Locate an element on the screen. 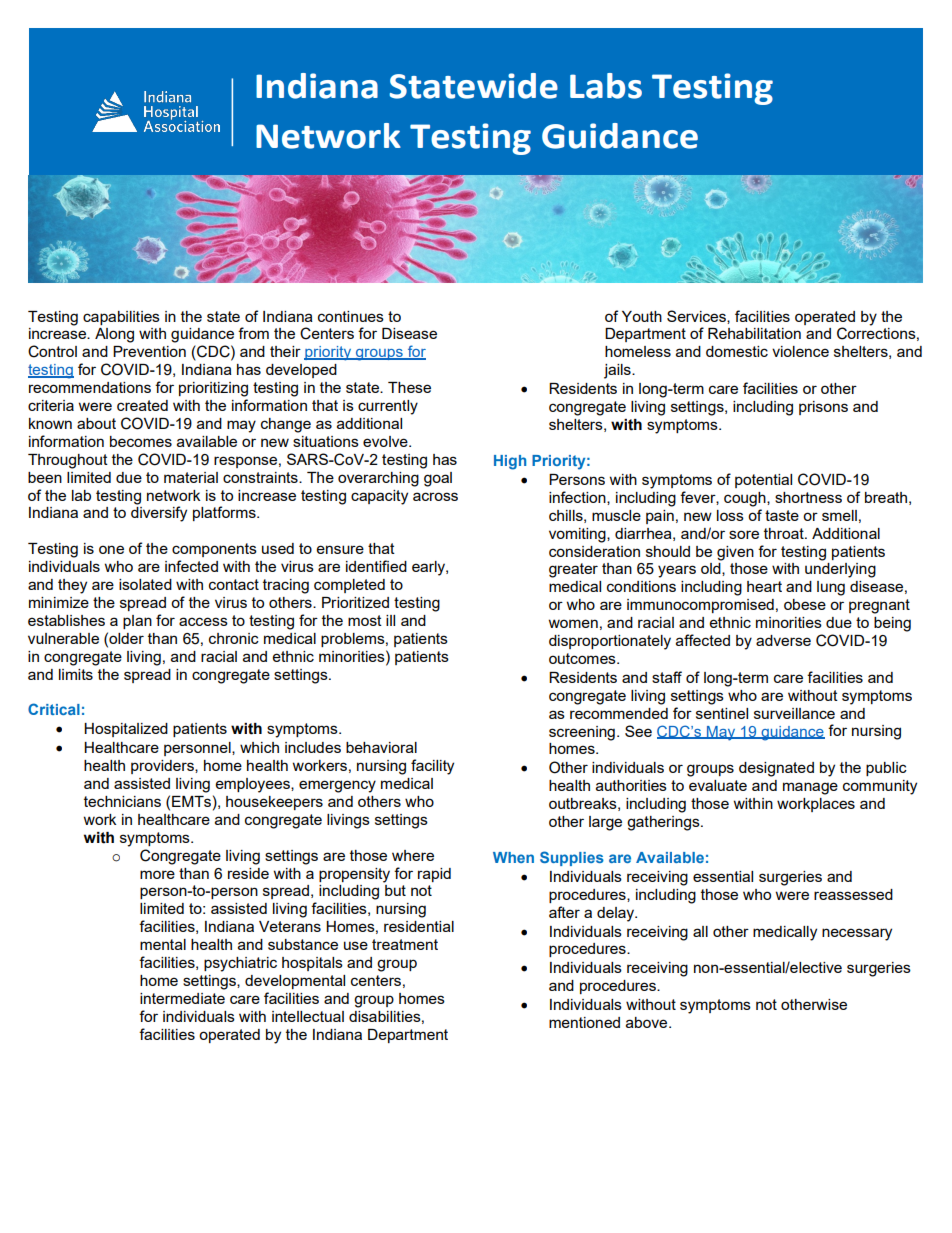 This screenshot has height=1233, width=952. infected is located at coordinates (191, 566).
